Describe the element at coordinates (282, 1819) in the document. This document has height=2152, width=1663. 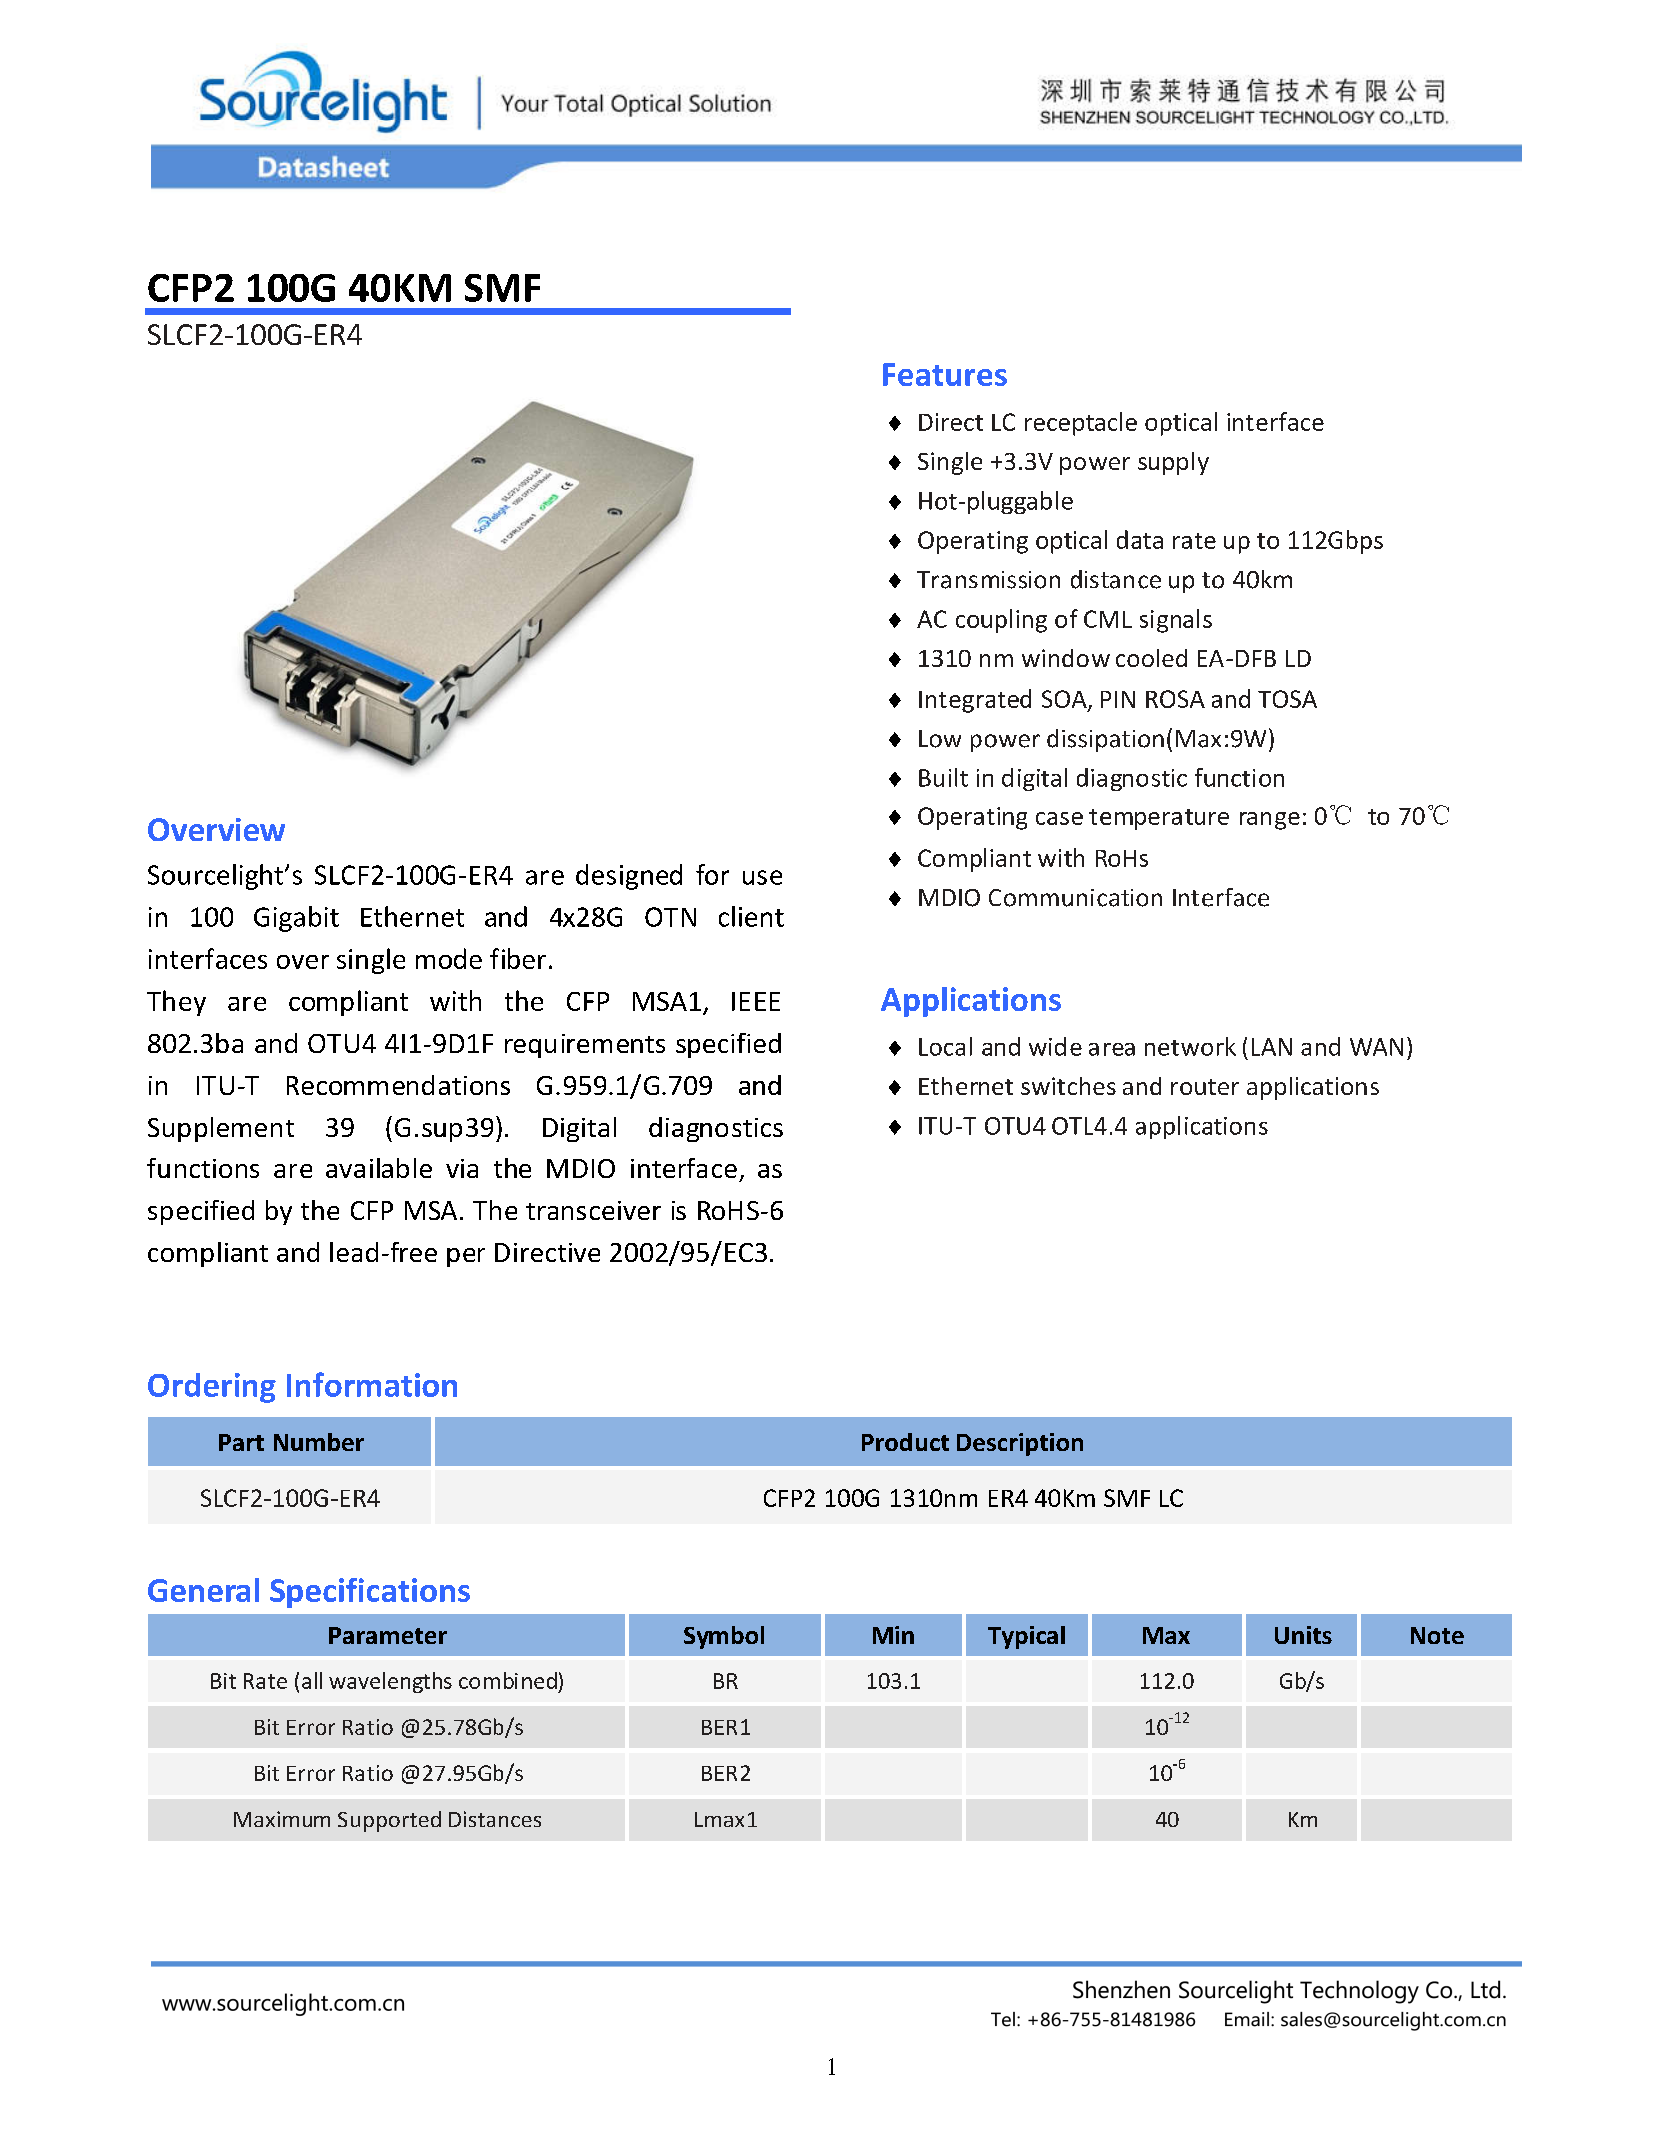
I see `Maximum` at that location.
